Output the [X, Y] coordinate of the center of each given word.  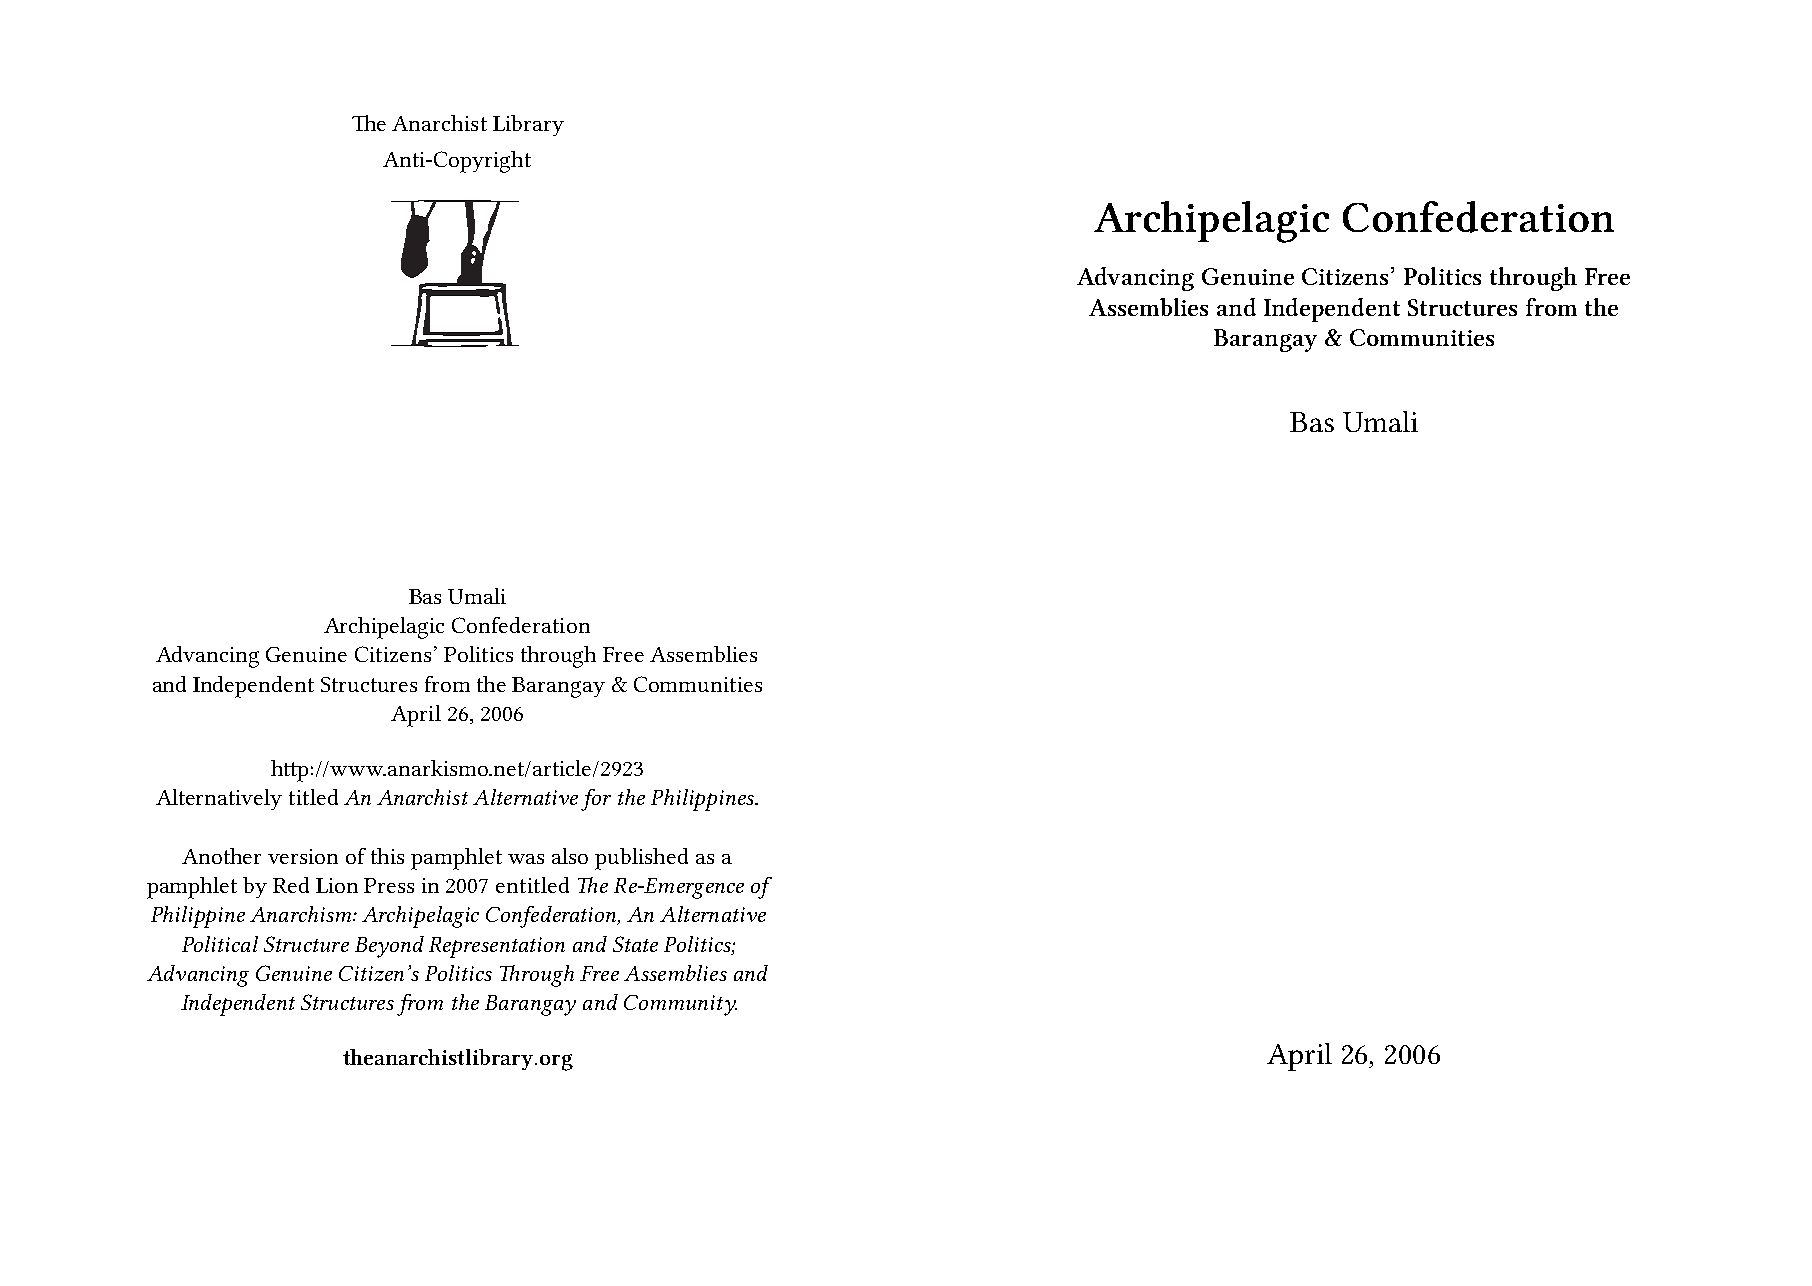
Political [220, 944]
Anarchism [302, 914]
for [596, 800]
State [635, 944]
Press [389, 885]
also [570, 856]
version [303, 856]
